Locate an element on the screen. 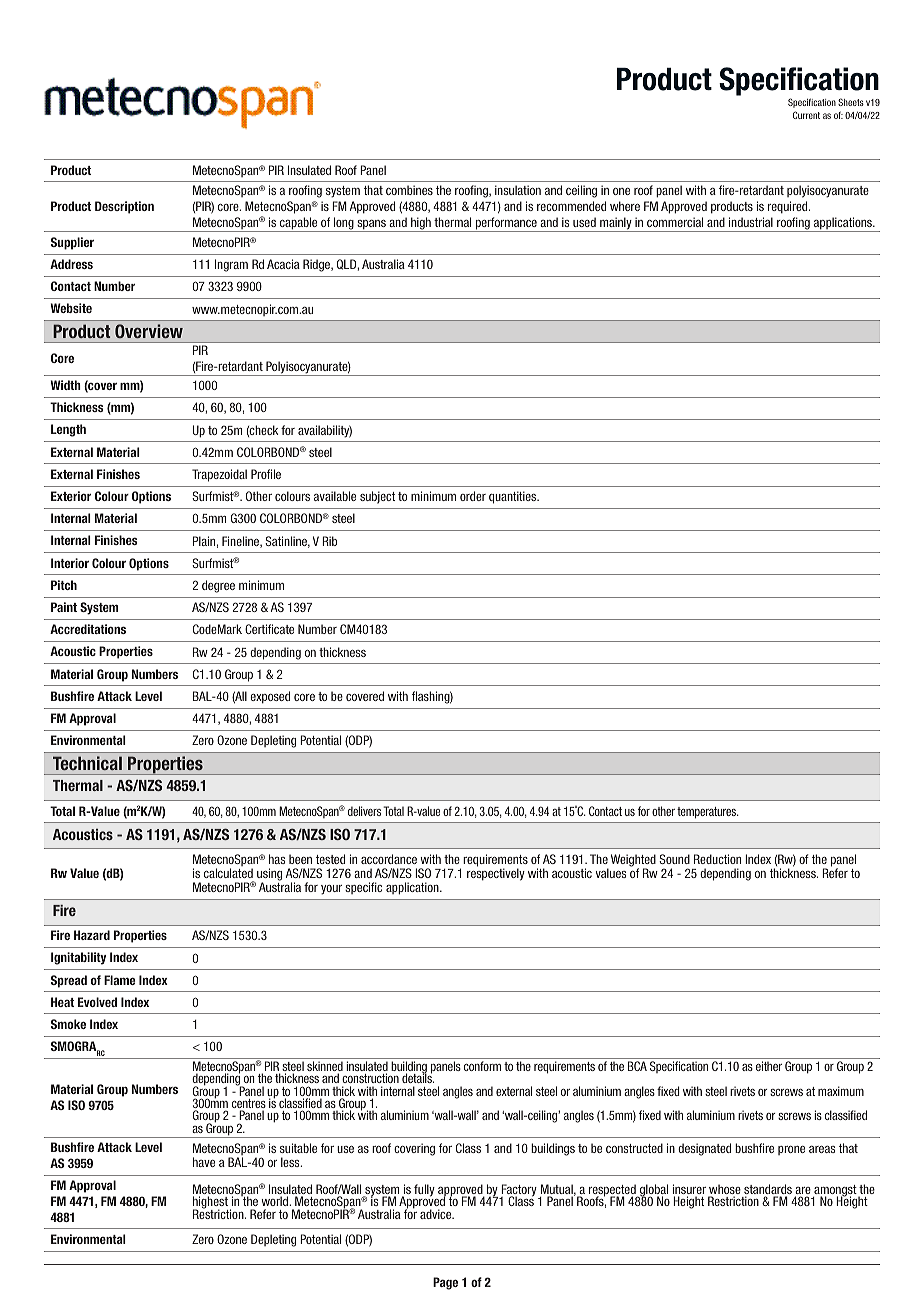 This screenshot has width=924, height=1308. conform is located at coordinates (482, 1066).
